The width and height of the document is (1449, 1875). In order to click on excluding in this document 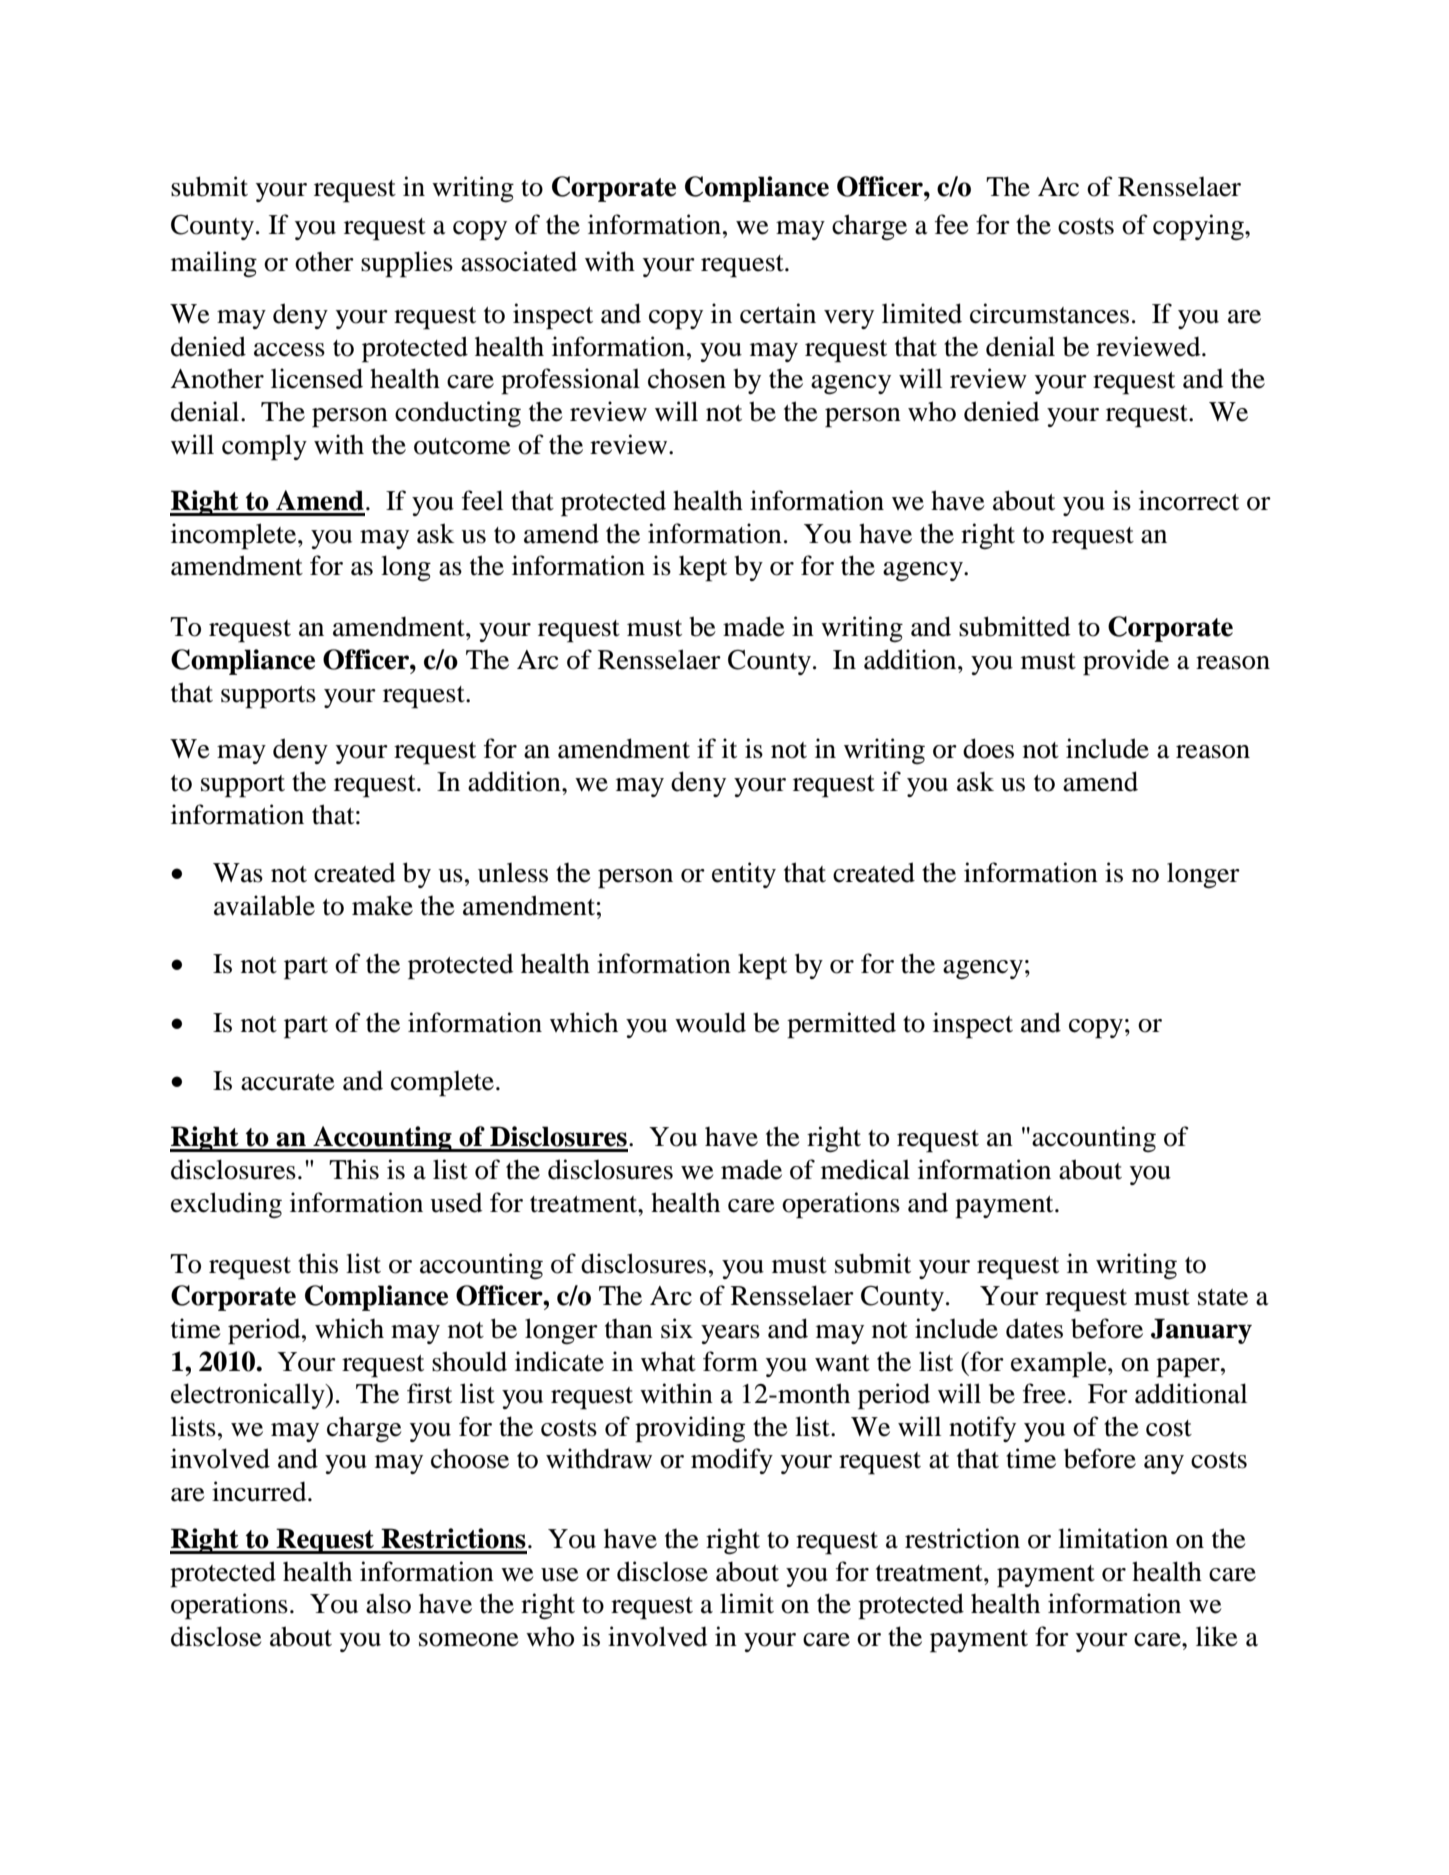, I will do `click(226, 1205)`.
